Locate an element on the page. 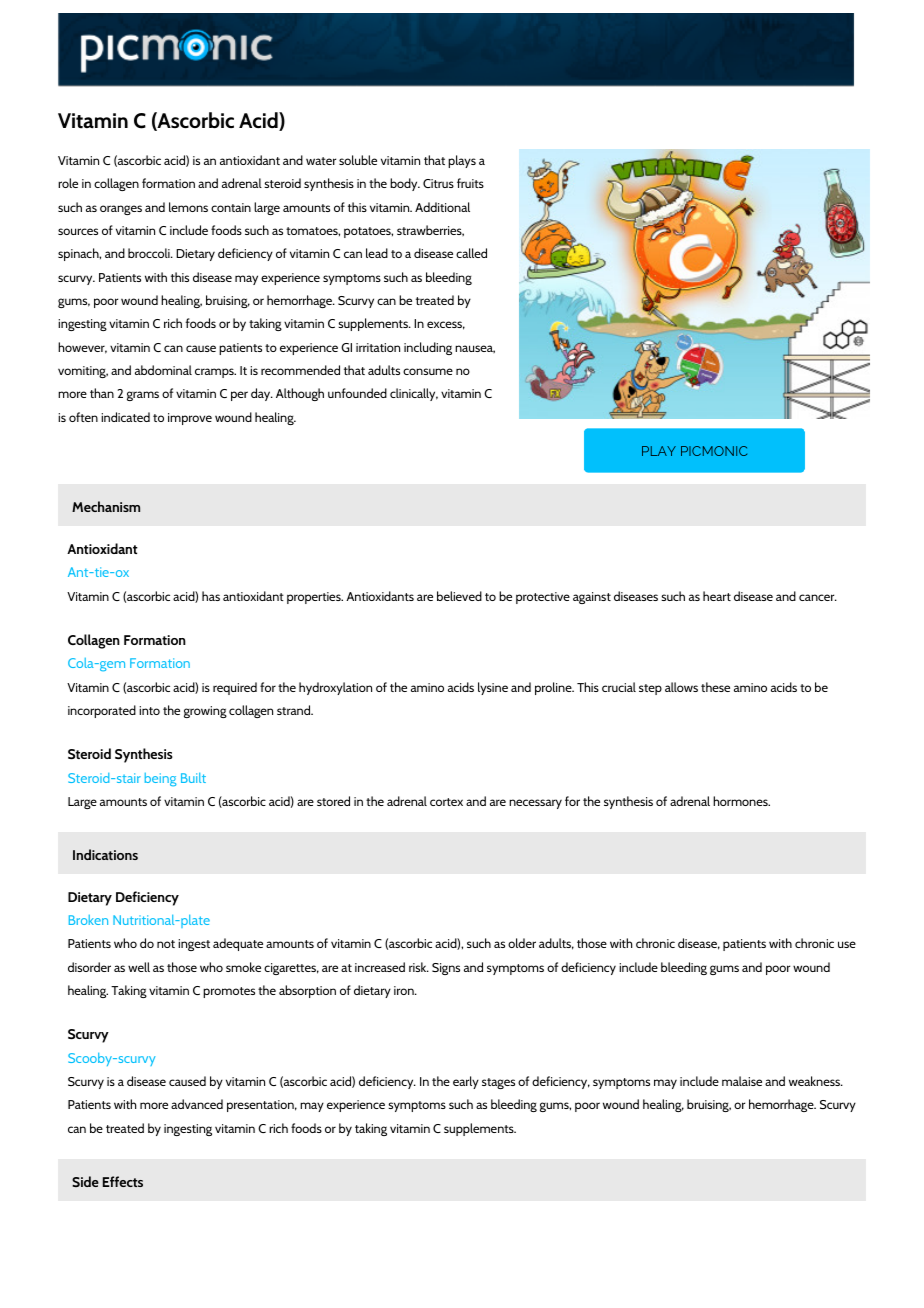 Image resolution: width=924 pixels, height=1308 pixels. has is located at coordinates (211, 596).
